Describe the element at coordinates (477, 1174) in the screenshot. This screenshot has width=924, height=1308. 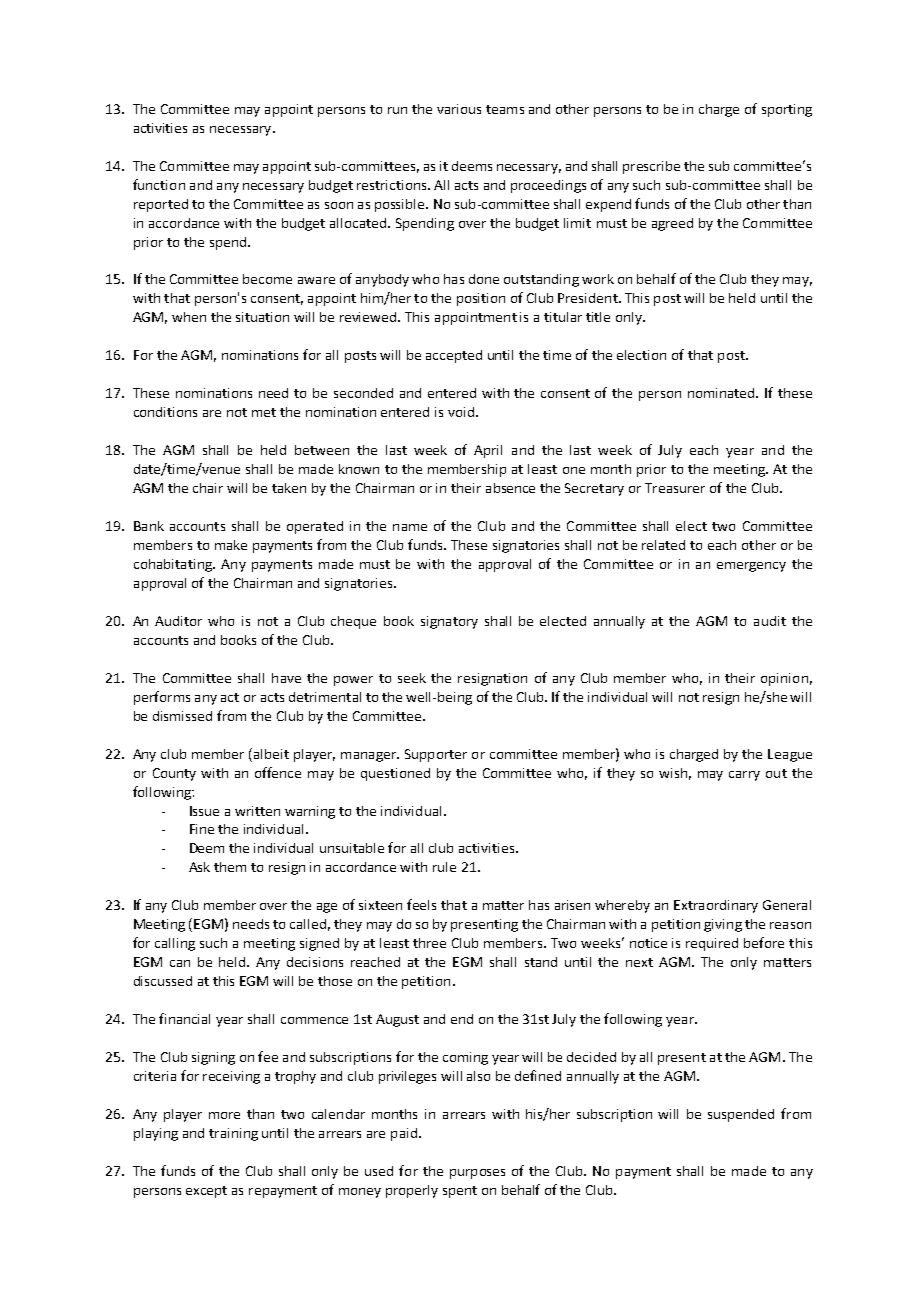
I see `purposes` at that location.
